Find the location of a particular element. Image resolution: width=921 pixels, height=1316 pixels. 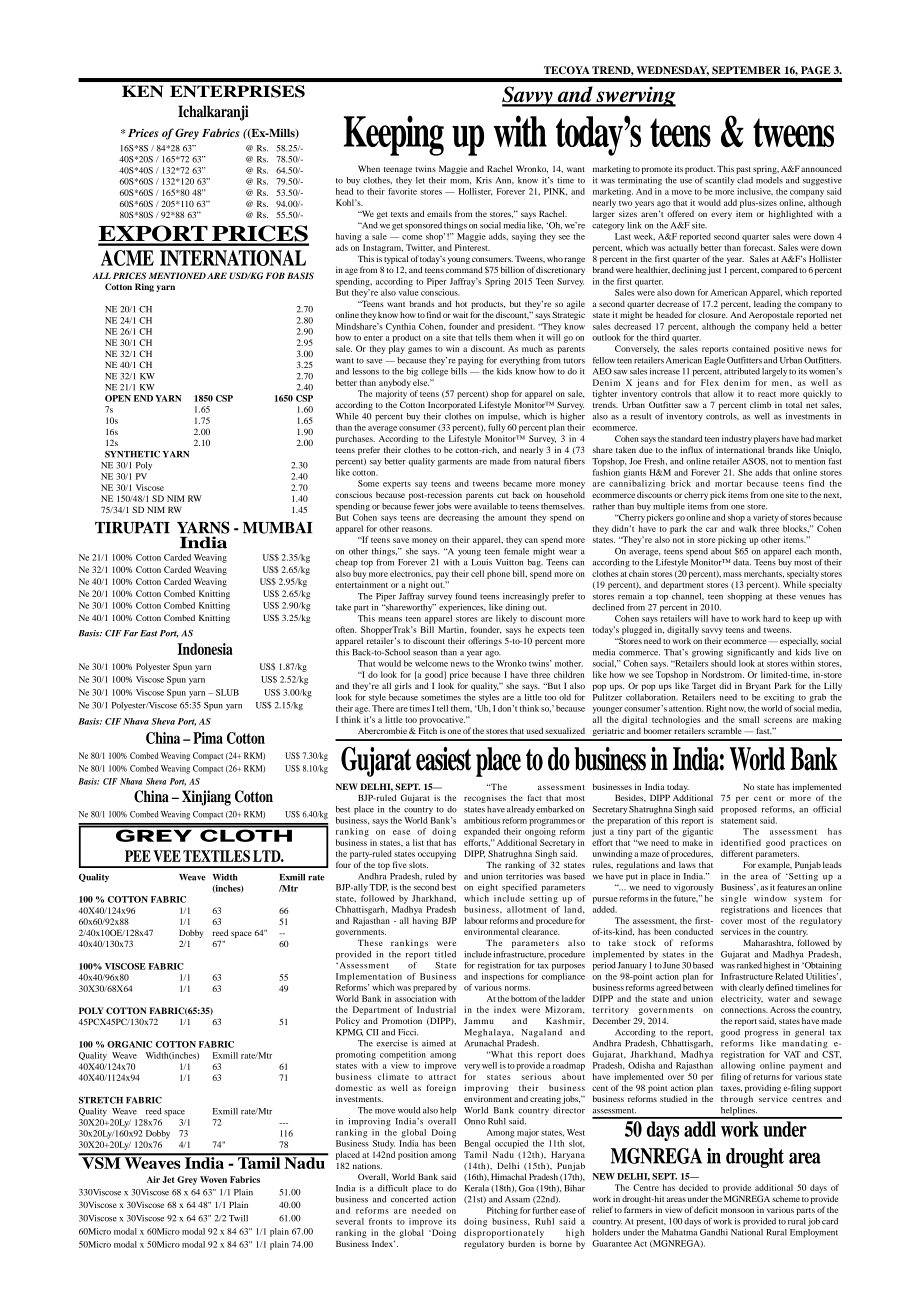

attributed is located at coordinates (742, 371).
